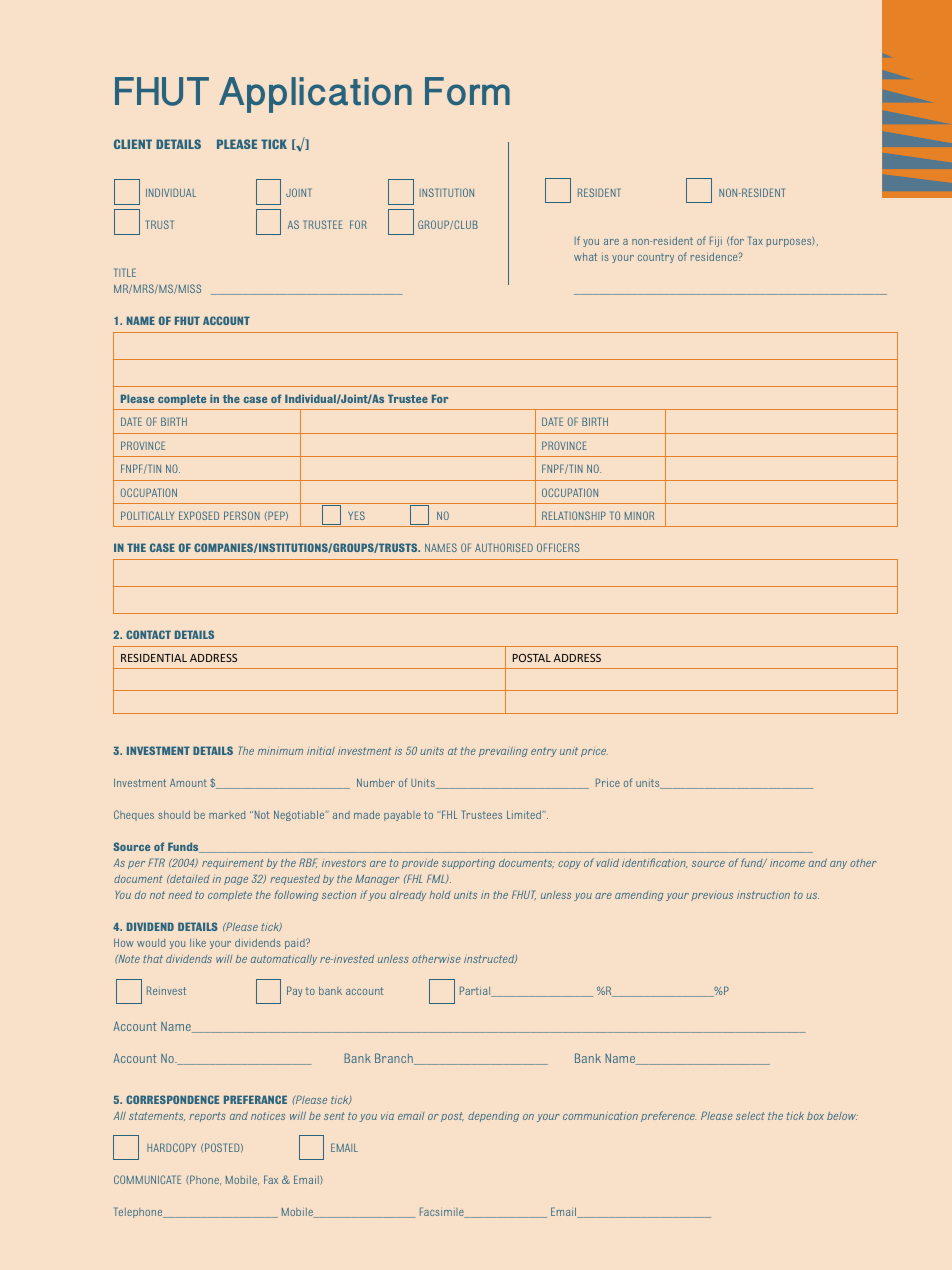  Describe the element at coordinates (207, 1117) in the screenshot. I see `reports` at that location.
